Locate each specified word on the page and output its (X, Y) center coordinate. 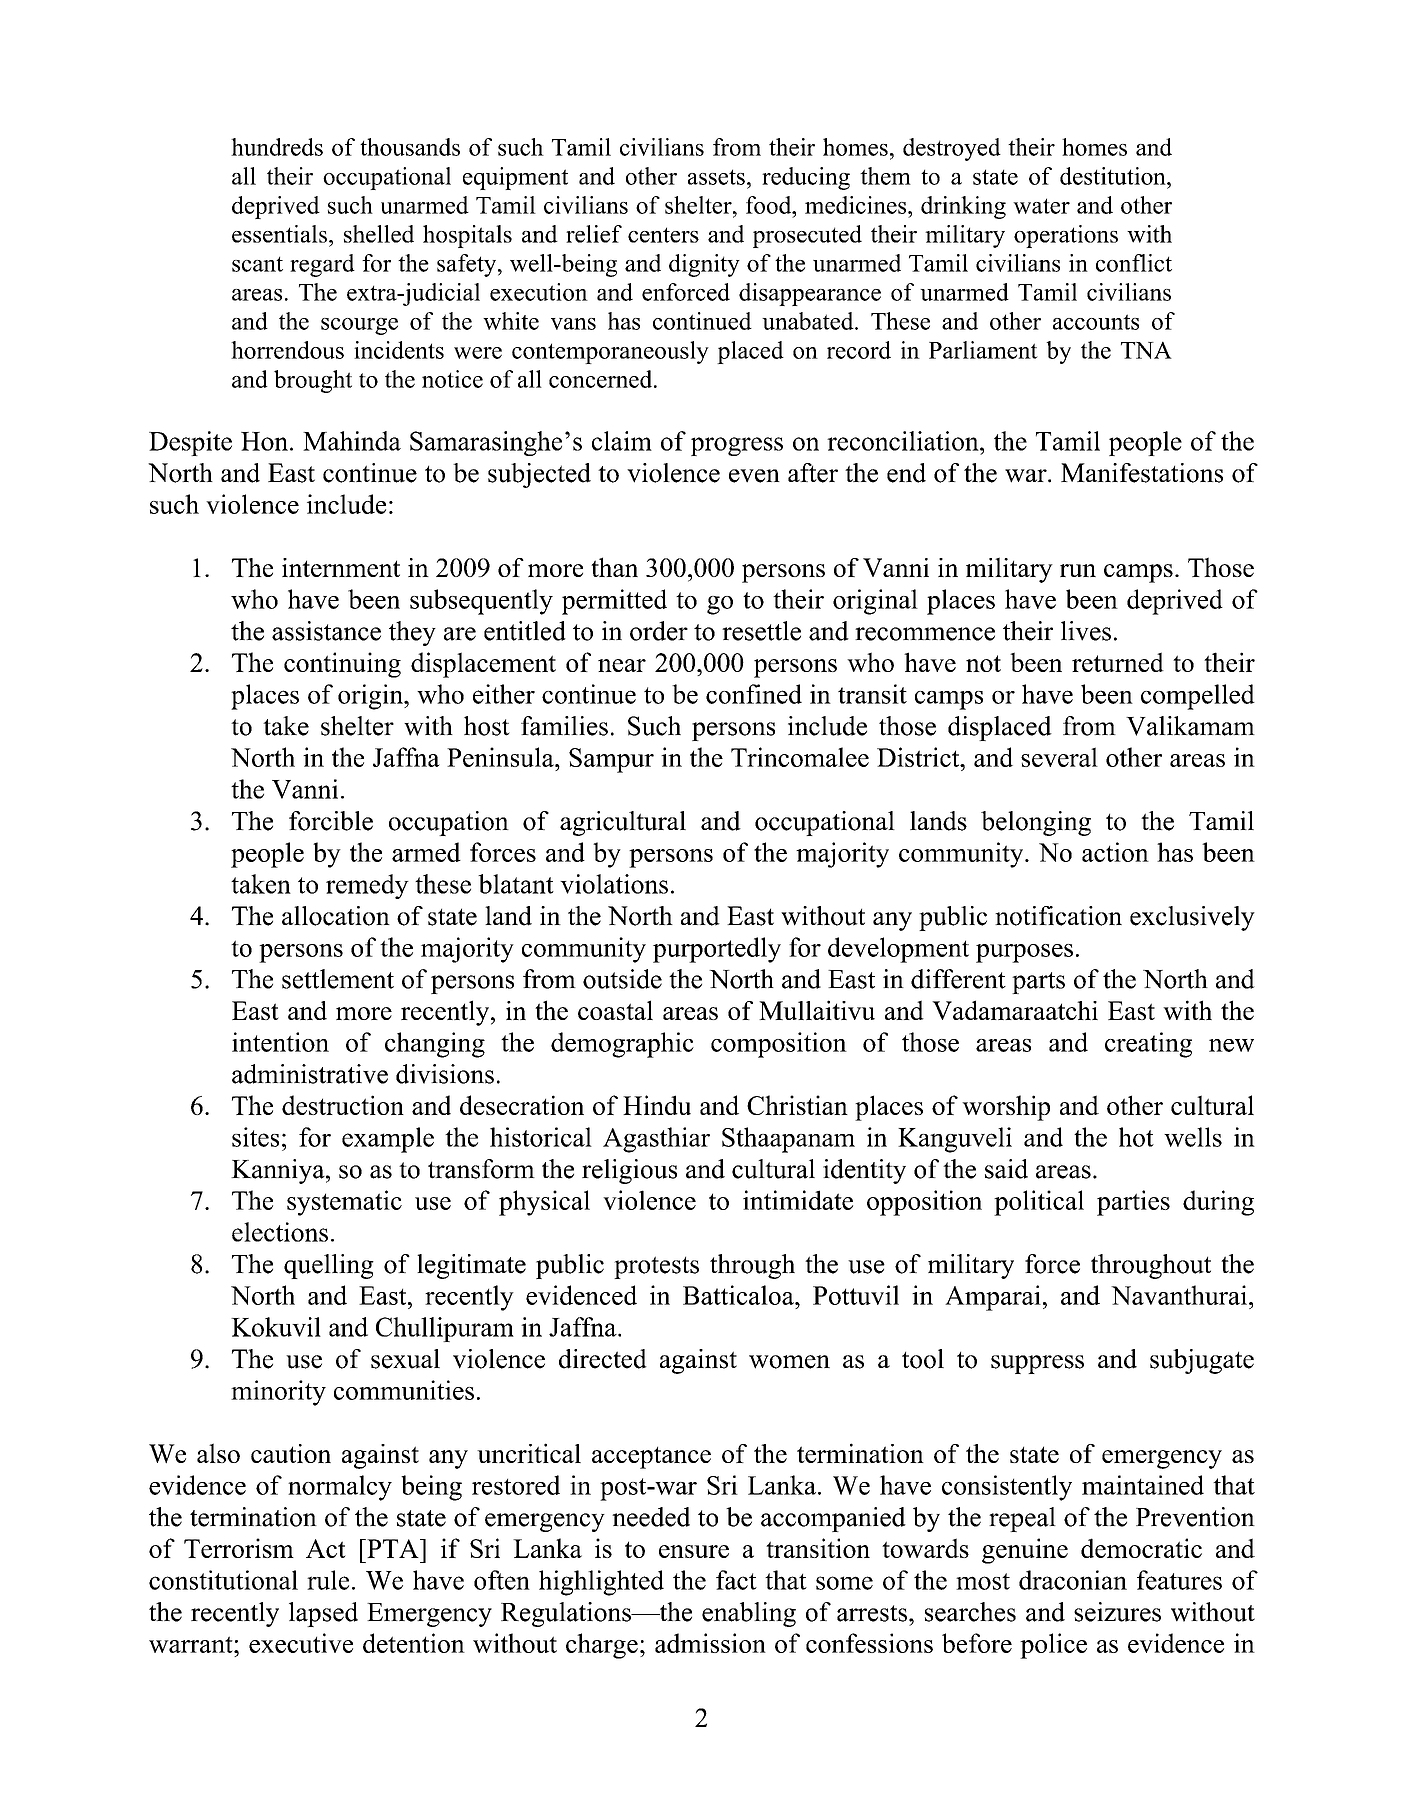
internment (341, 567)
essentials (279, 234)
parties (1133, 1203)
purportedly (717, 950)
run (1078, 570)
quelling (329, 1266)
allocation (336, 916)
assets (716, 177)
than (614, 567)
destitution (1114, 176)
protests (656, 1267)
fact (736, 1580)
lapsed (323, 1614)
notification (1058, 916)
